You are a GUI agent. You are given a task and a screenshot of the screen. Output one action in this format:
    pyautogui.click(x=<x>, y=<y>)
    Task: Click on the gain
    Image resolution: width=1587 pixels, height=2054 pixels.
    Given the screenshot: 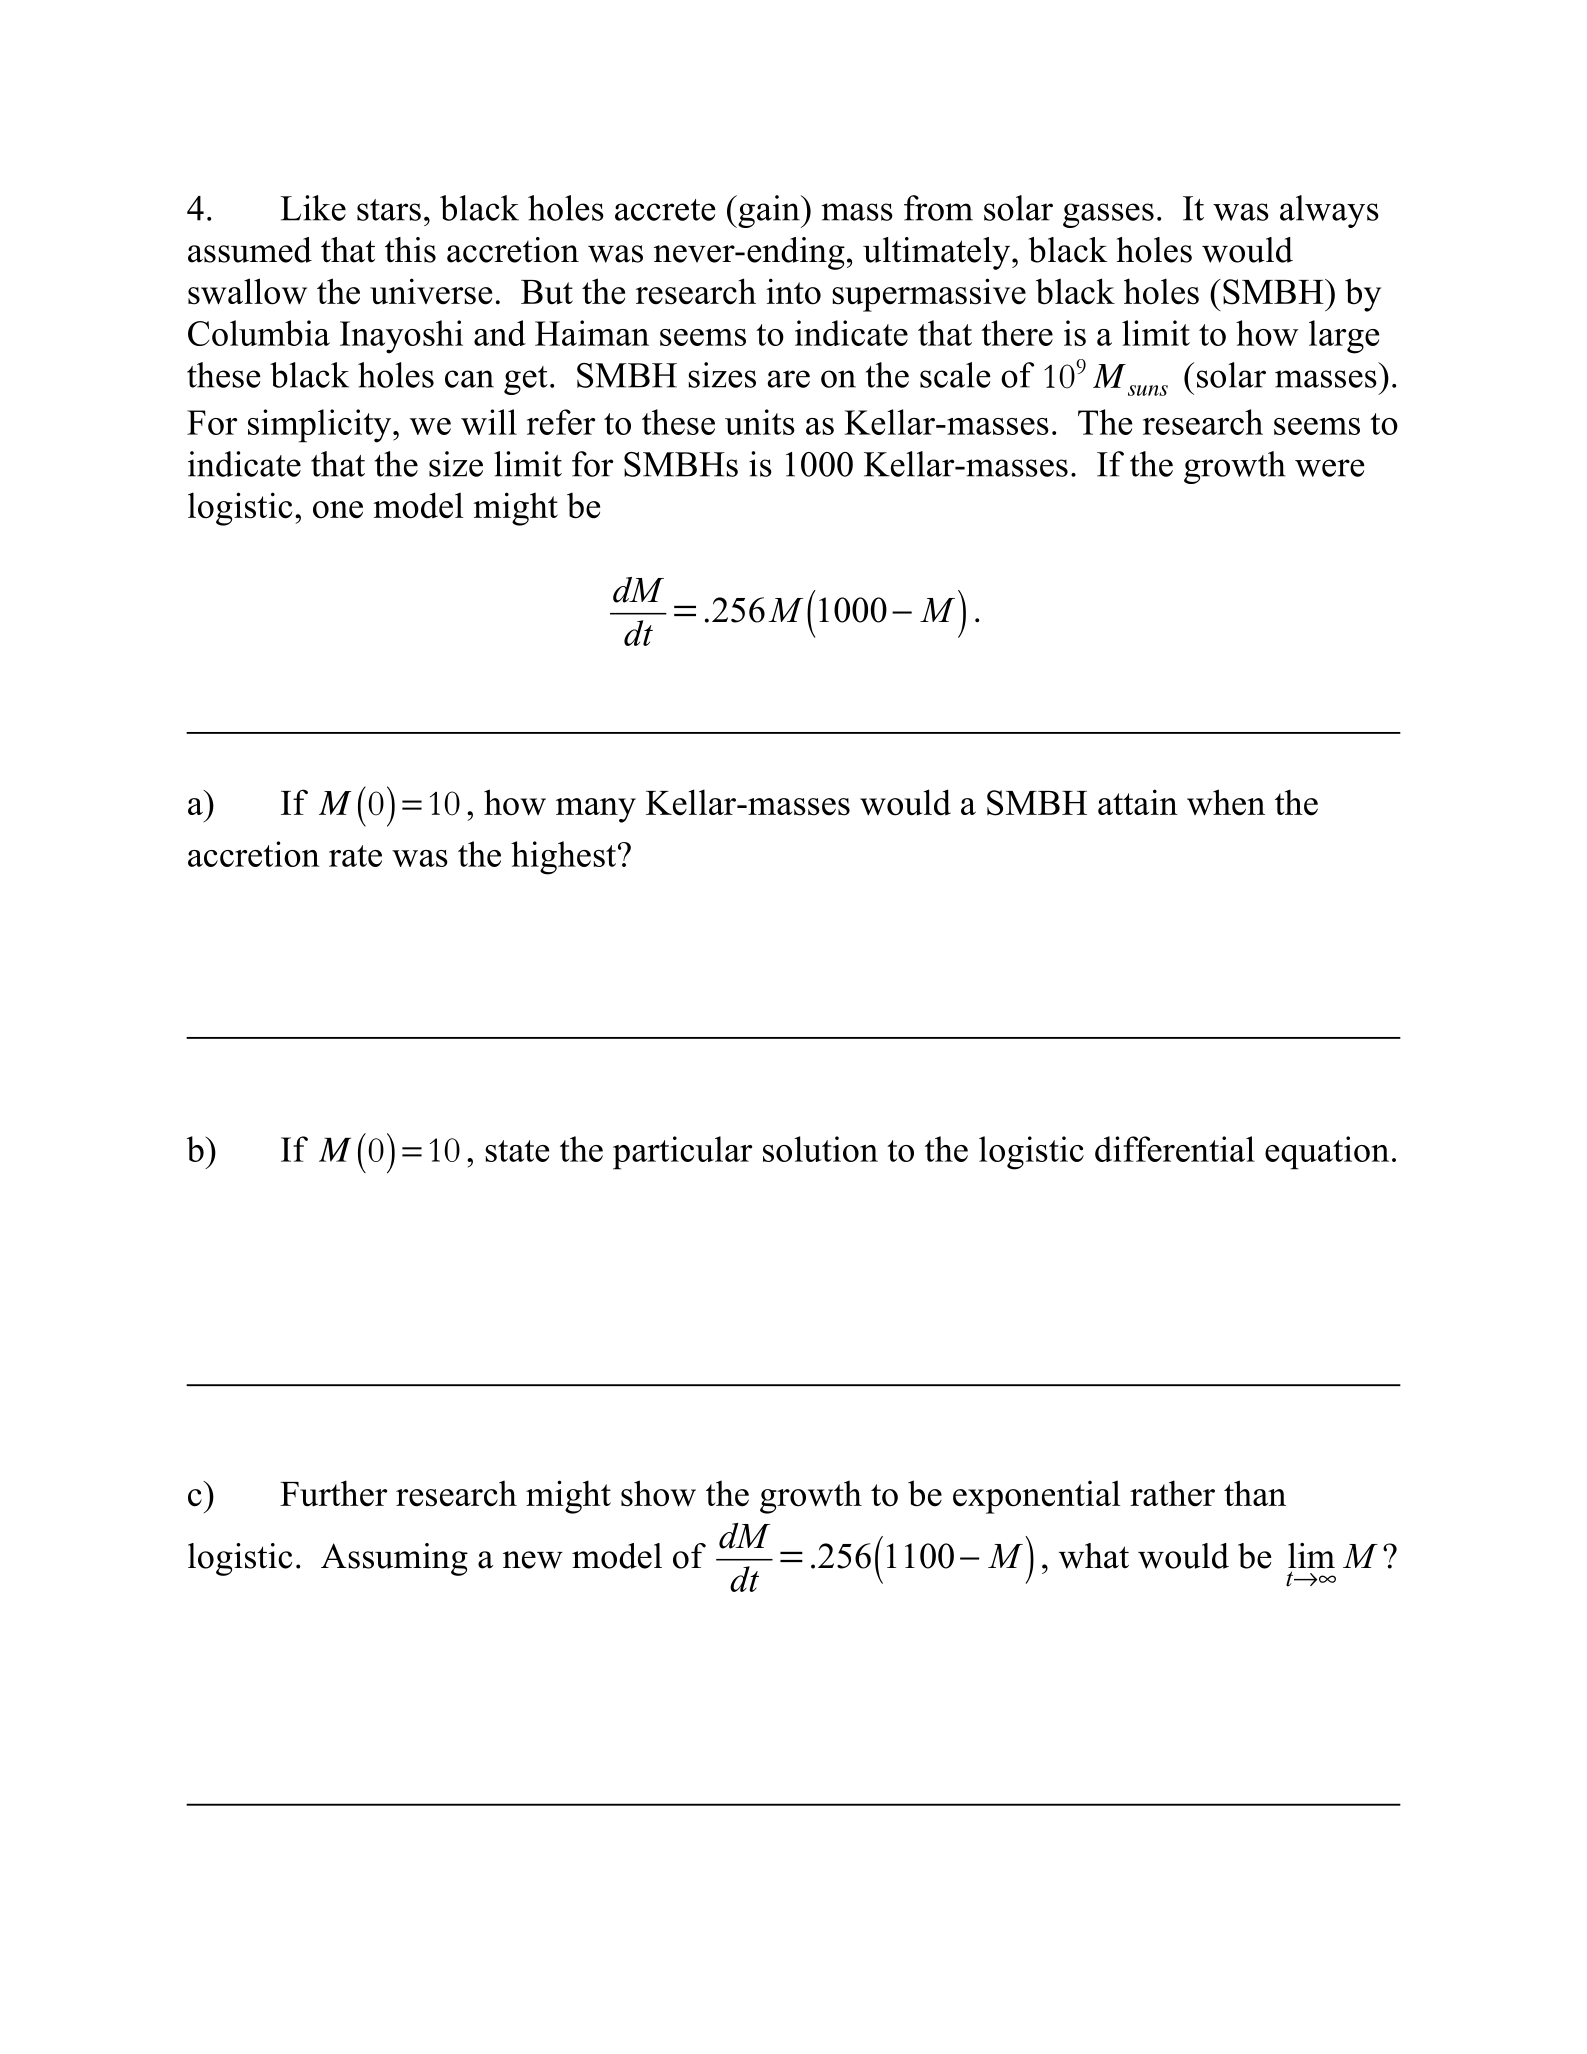 What is the action you would take?
    pyautogui.click(x=769, y=211)
